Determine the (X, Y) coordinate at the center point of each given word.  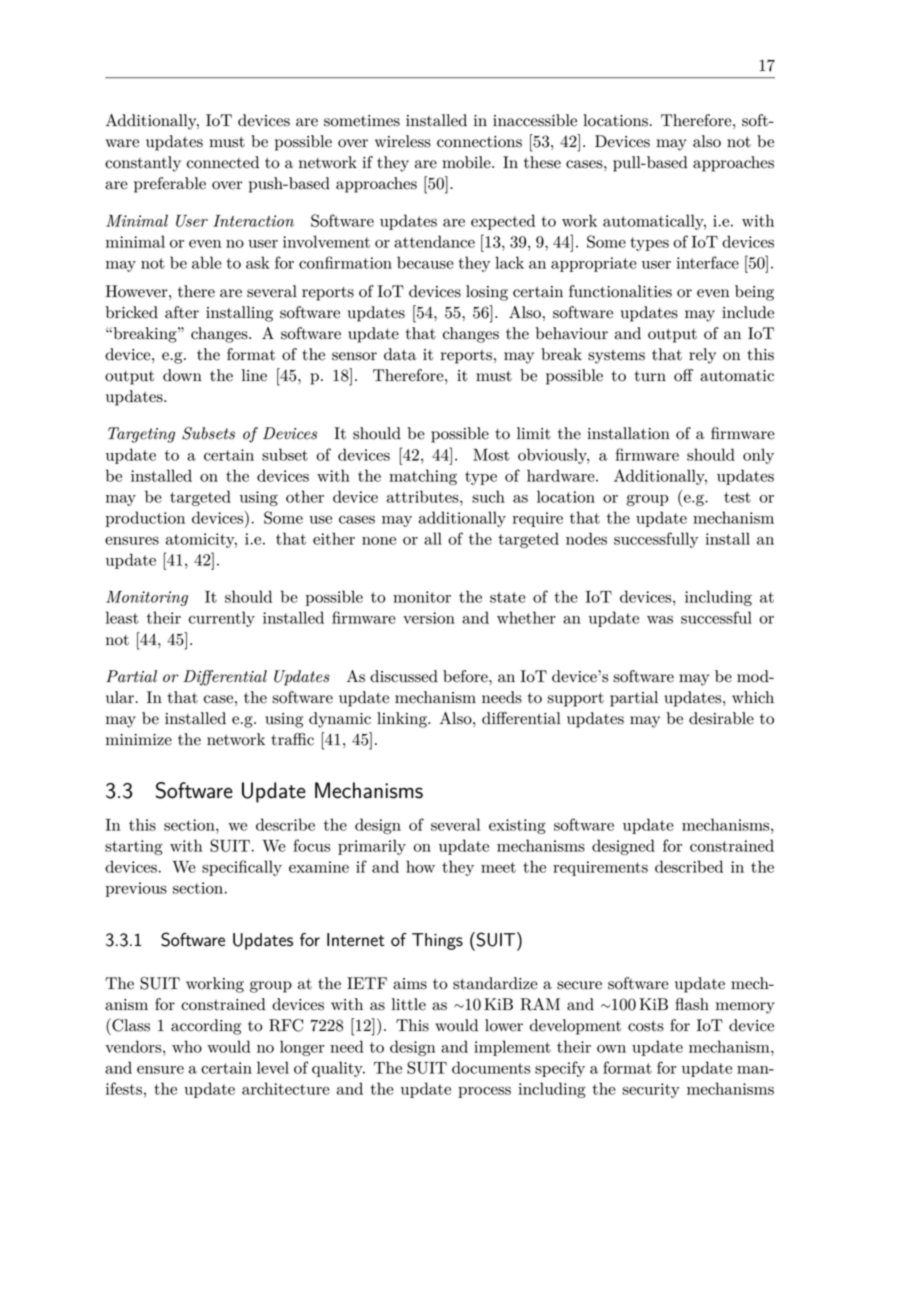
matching (423, 477)
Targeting (141, 435)
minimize (139, 740)
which (753, 697)
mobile (467, 162)
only (758, 456)
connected (223, 162)
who (187, 1046)
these (542, 162)
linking (403, 720)
